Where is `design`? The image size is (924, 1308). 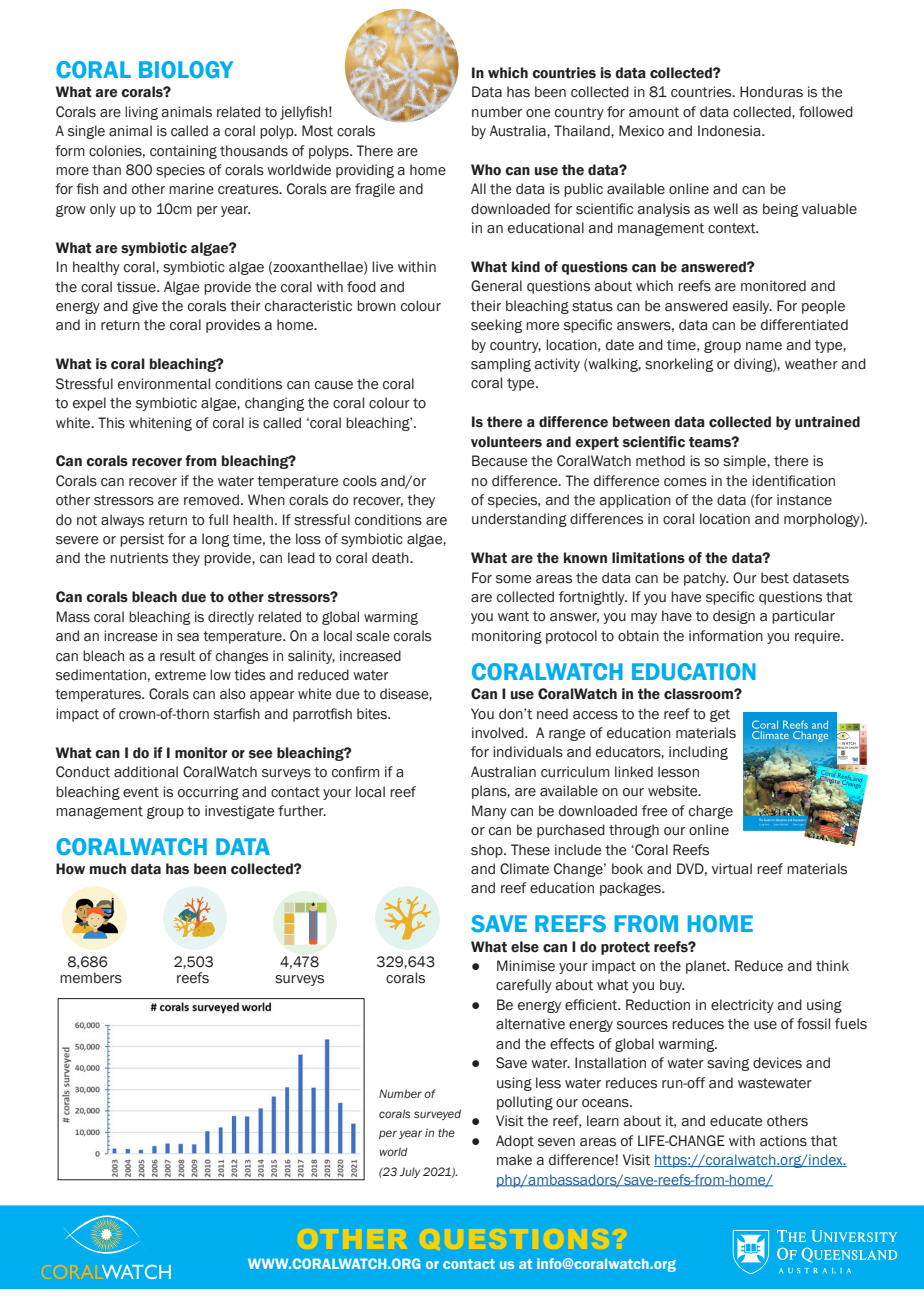 design is located at coordinates (734, 617).
